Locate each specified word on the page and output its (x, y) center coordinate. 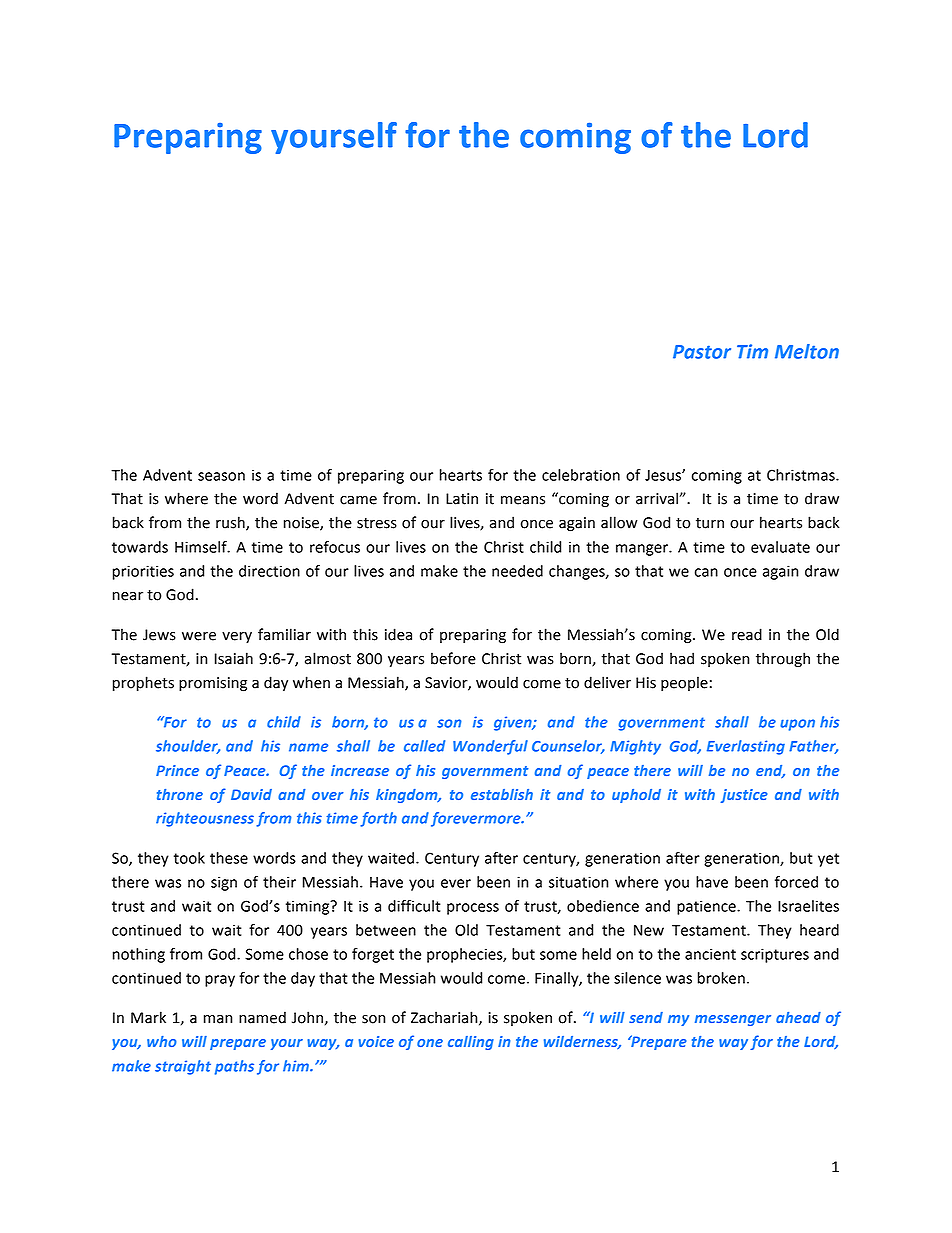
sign (224, 883)
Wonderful (490, 747)
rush (231, 523)
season (221, 476)
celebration (581, 475)
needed (517, 571)
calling (471, 1043)
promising (213, 684)
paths (234, 1067)
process (473, 909)
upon (797, 725)
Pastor (702, 352)
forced (796, 882)
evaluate (780, 547)
